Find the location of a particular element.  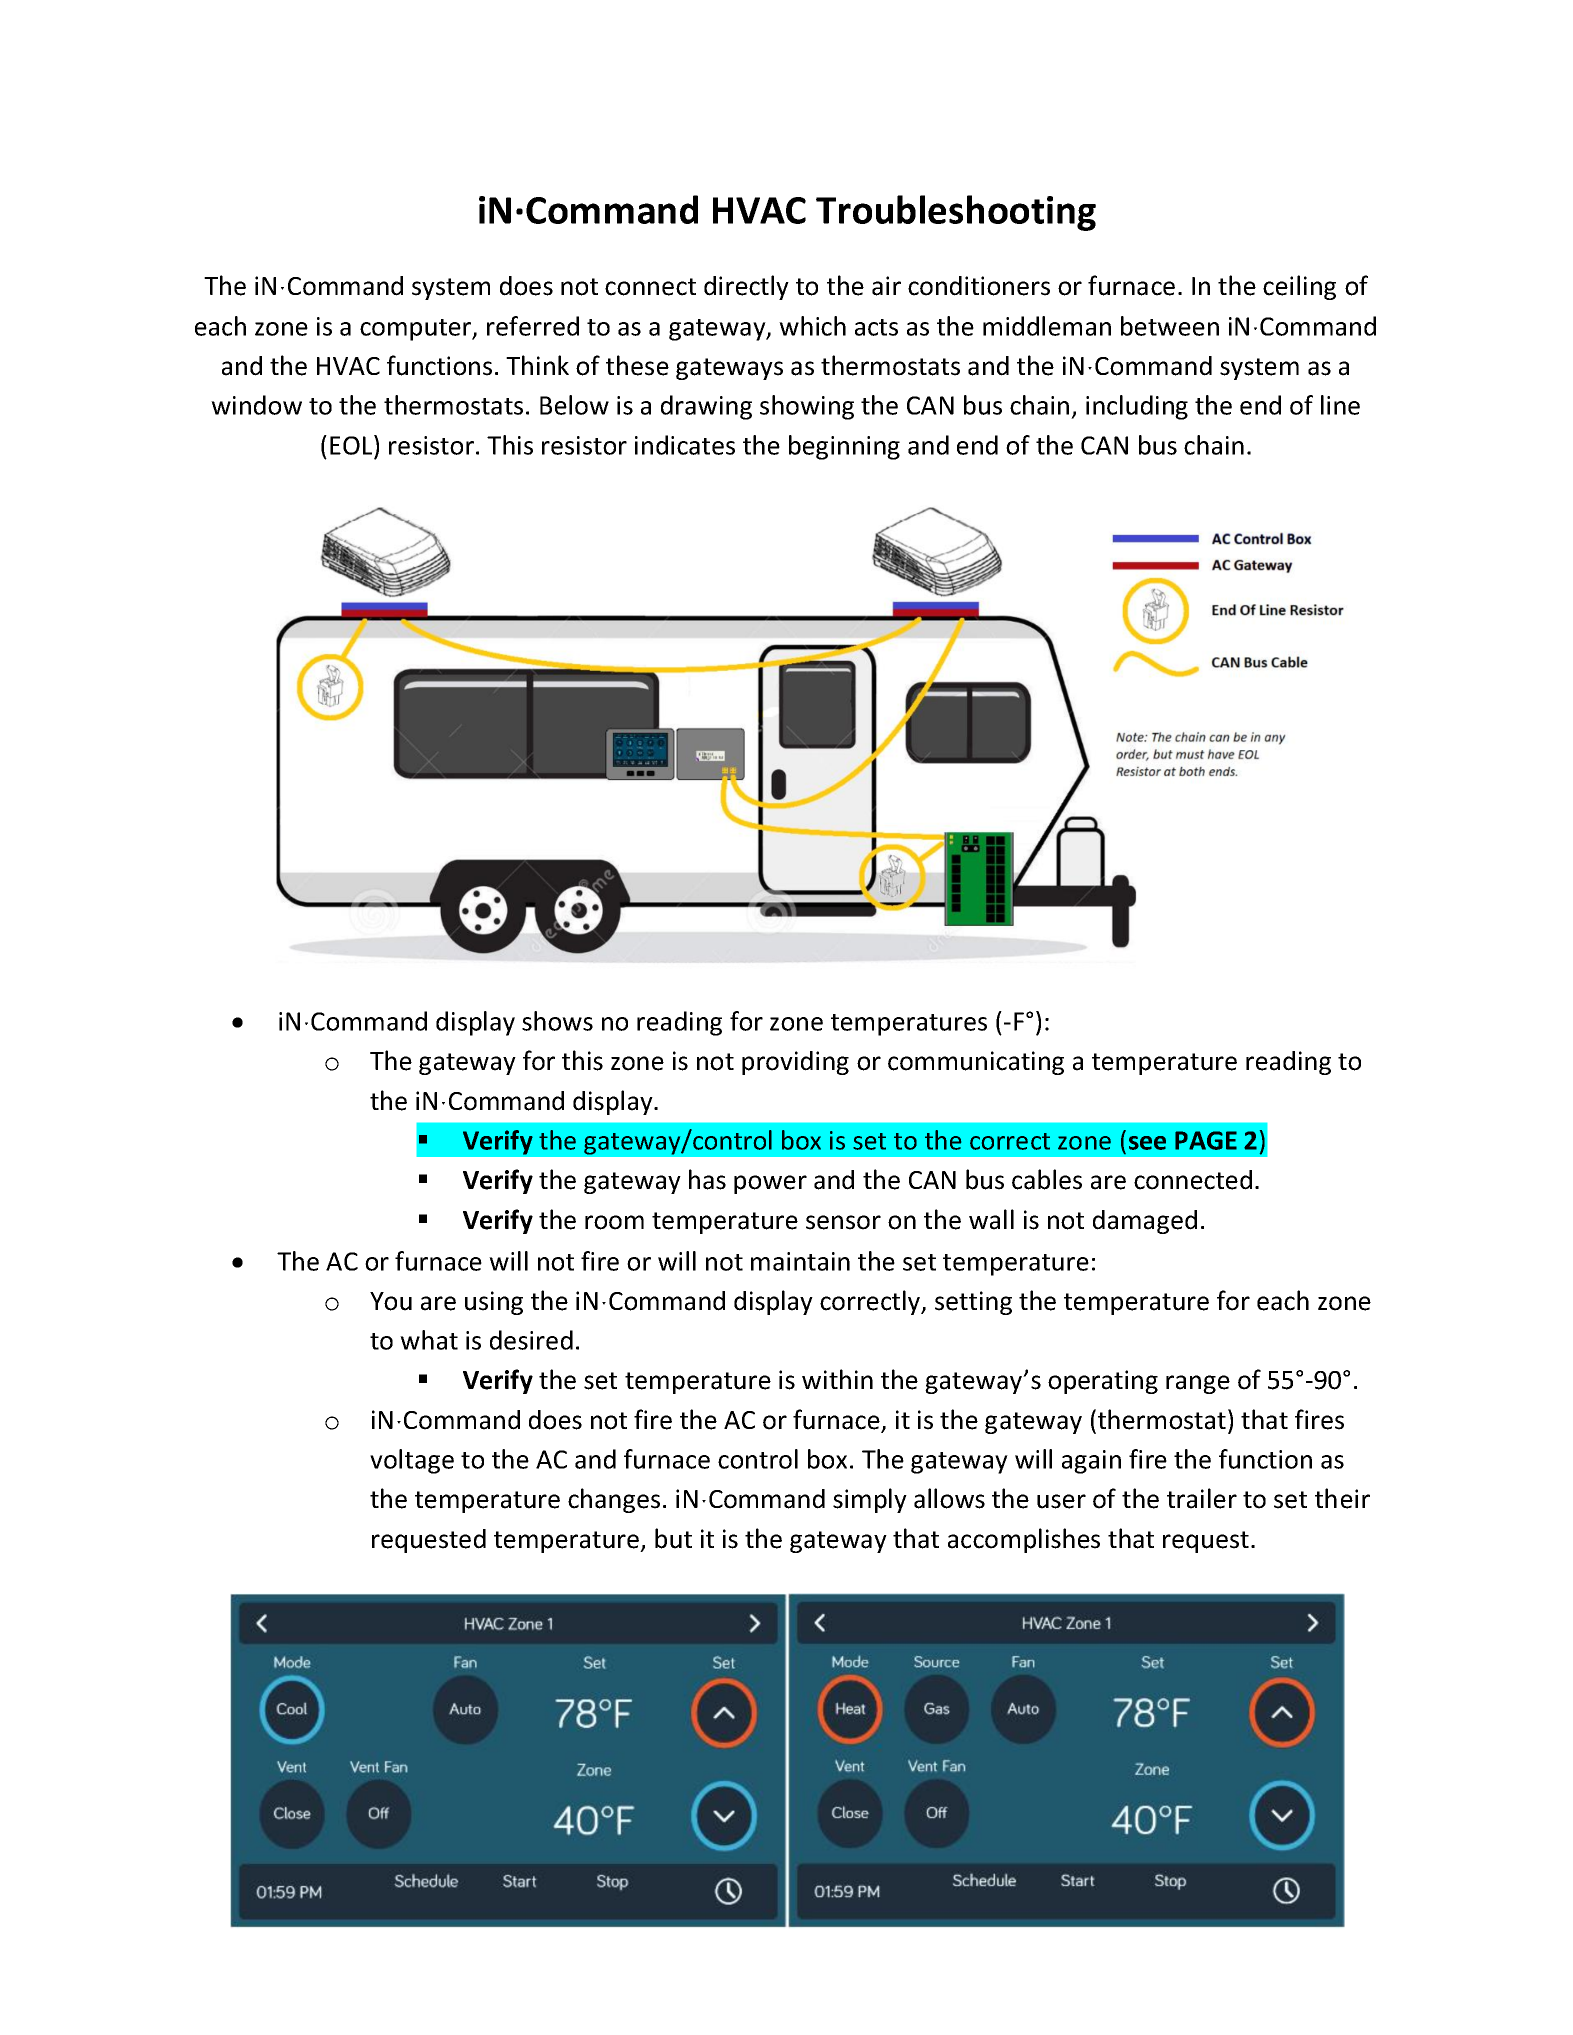

directly is located at coordinates (746, 287).
